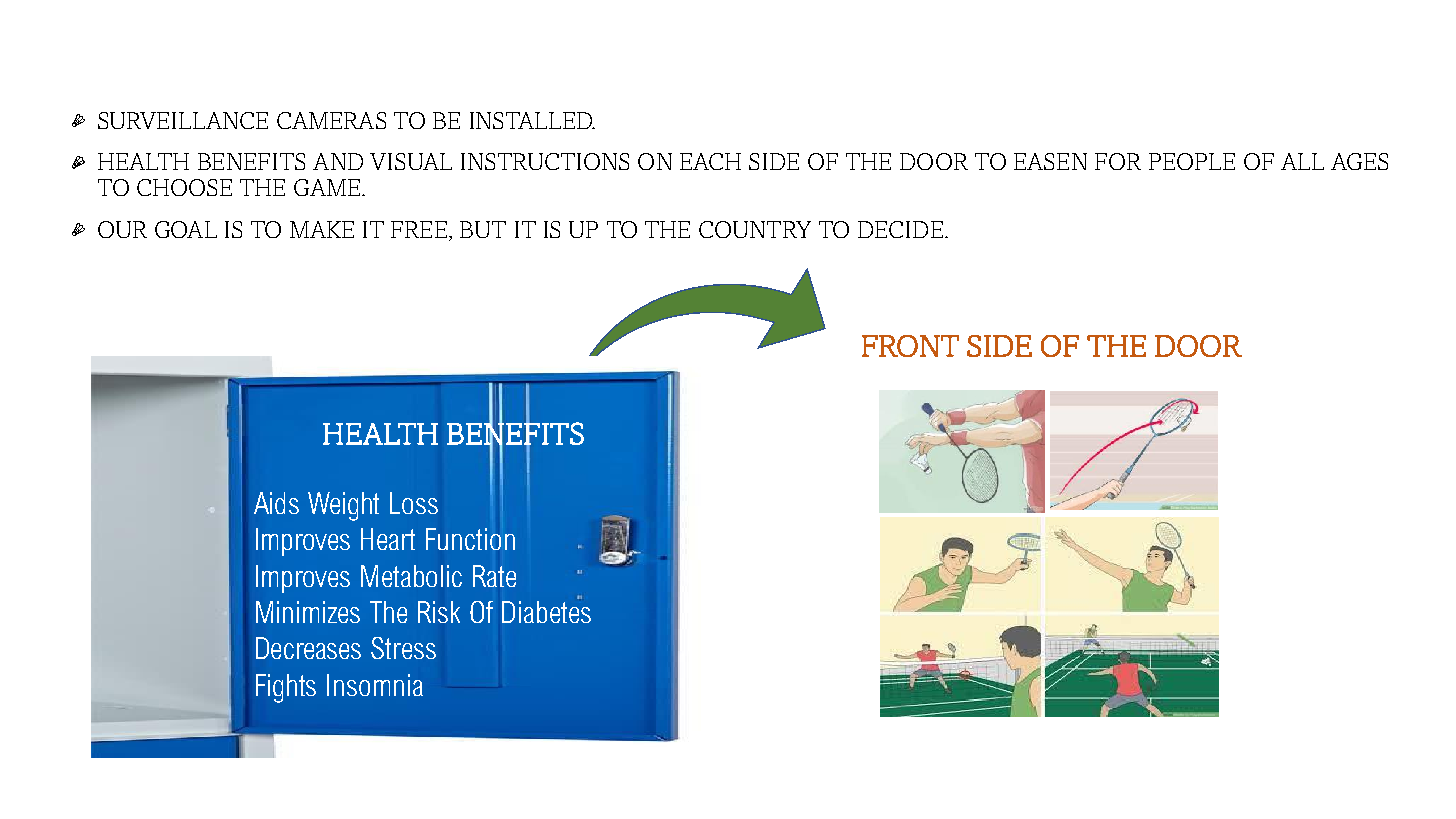 The image size is (1456, 819). I want to click on INSTALLED, so click(532, 120).
